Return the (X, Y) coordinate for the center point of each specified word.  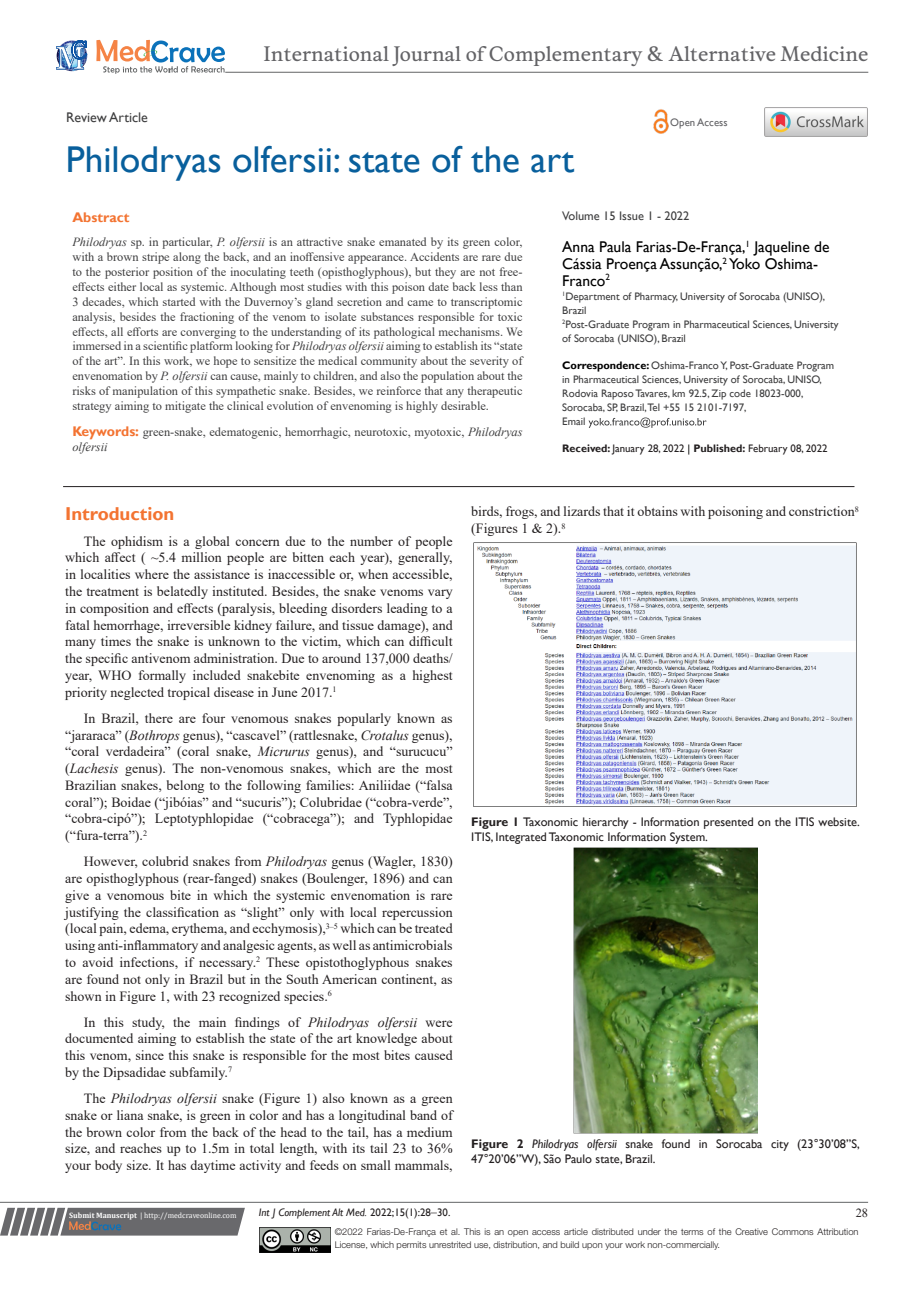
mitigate (185, 407)
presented (728, 823)
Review (87, 117)
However (110, 862)
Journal (426, 56)
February (768, 449)
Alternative (721, 53)
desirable (464, 405)
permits (411, 1245)
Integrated (521, 838)
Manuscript (116, 1216)
